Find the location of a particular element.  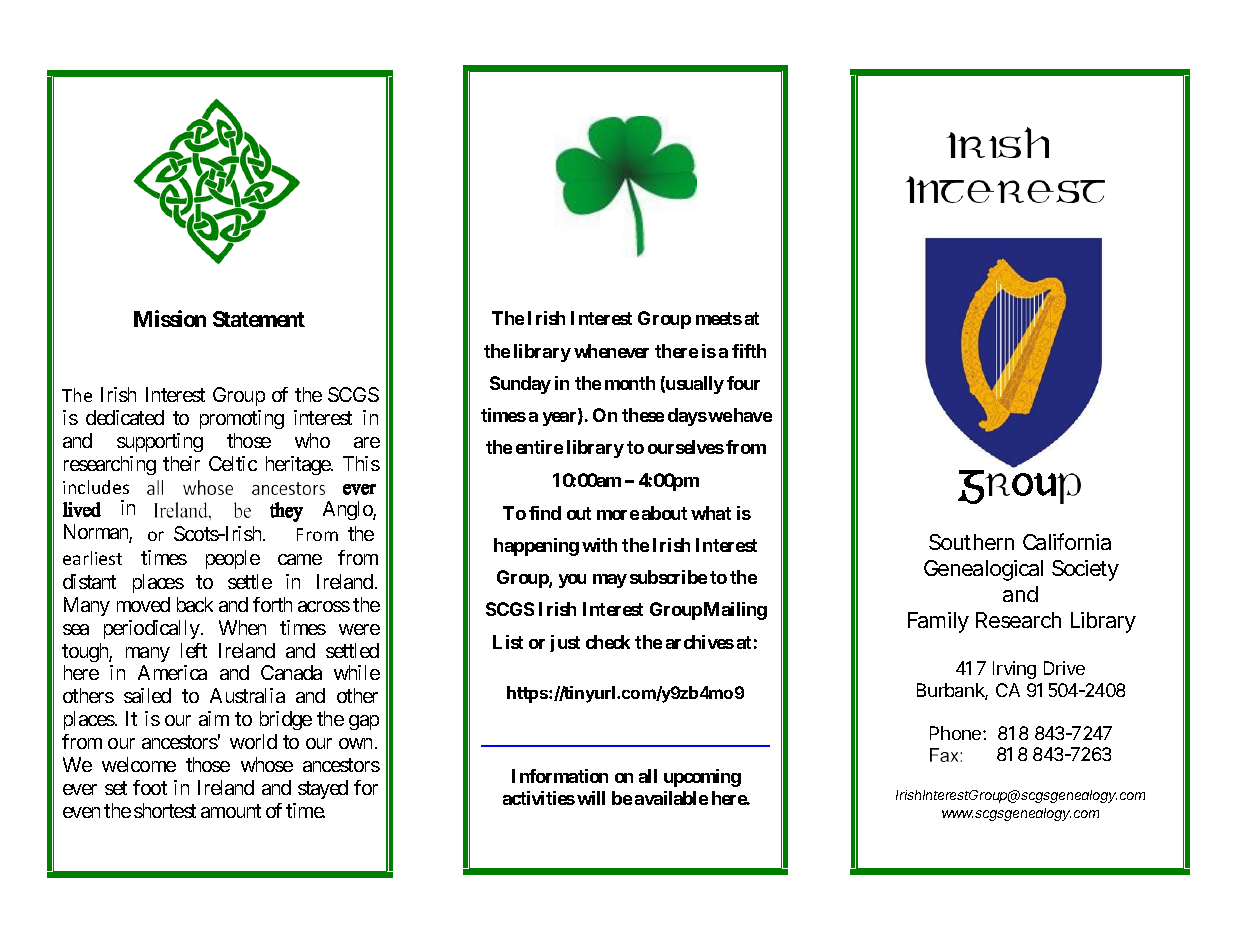

just is located at coordinates (565, 643).
